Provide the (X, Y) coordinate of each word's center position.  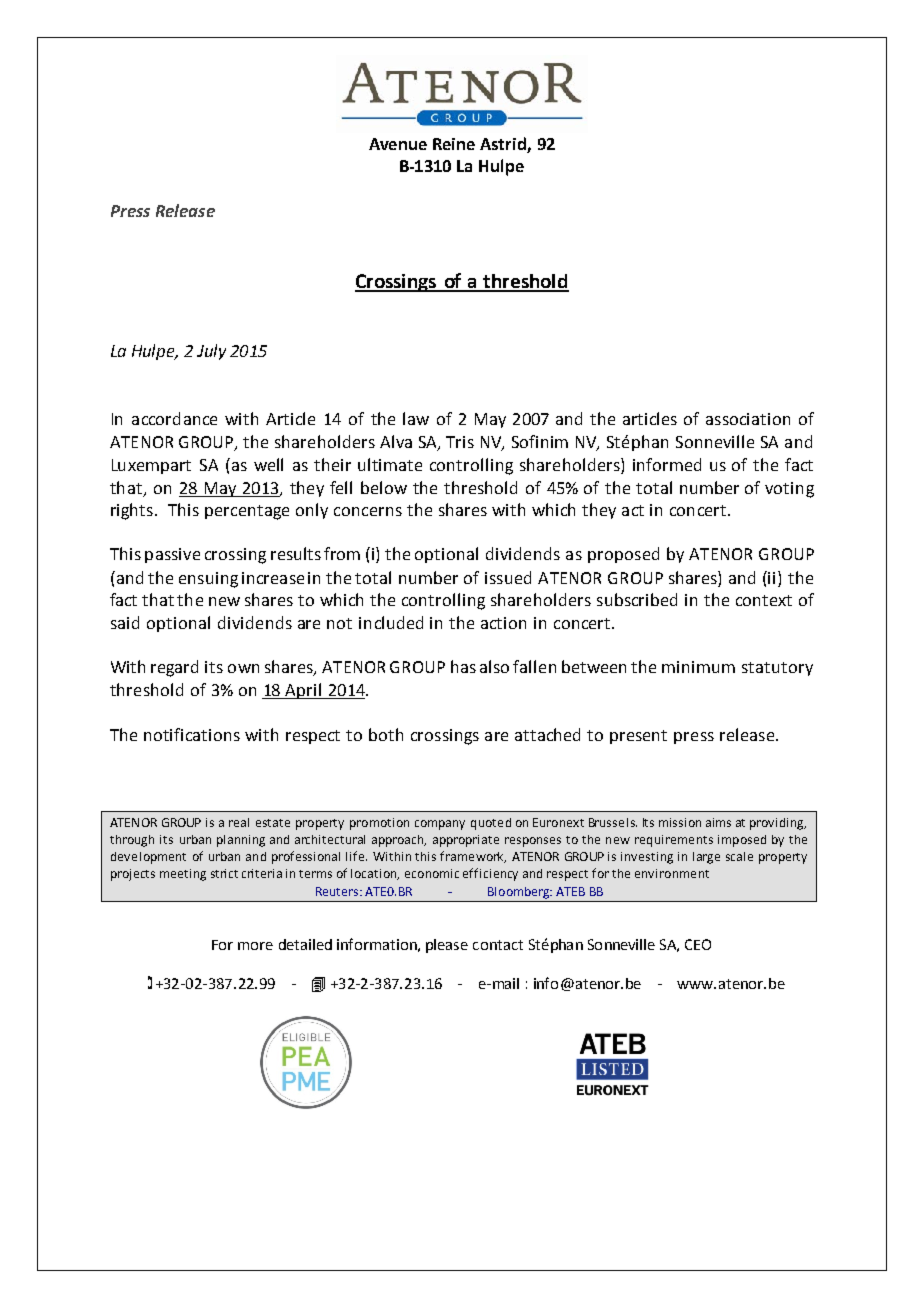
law (416, 418)
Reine (454, 144)
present (638, 737)
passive (172, 555)
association (748, 419)
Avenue (398, 144)
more (255, 946)
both (386, 734)
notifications (192, 734)
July (211, 352)
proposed (623, 555)
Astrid (504, 145)
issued (508, 577)
